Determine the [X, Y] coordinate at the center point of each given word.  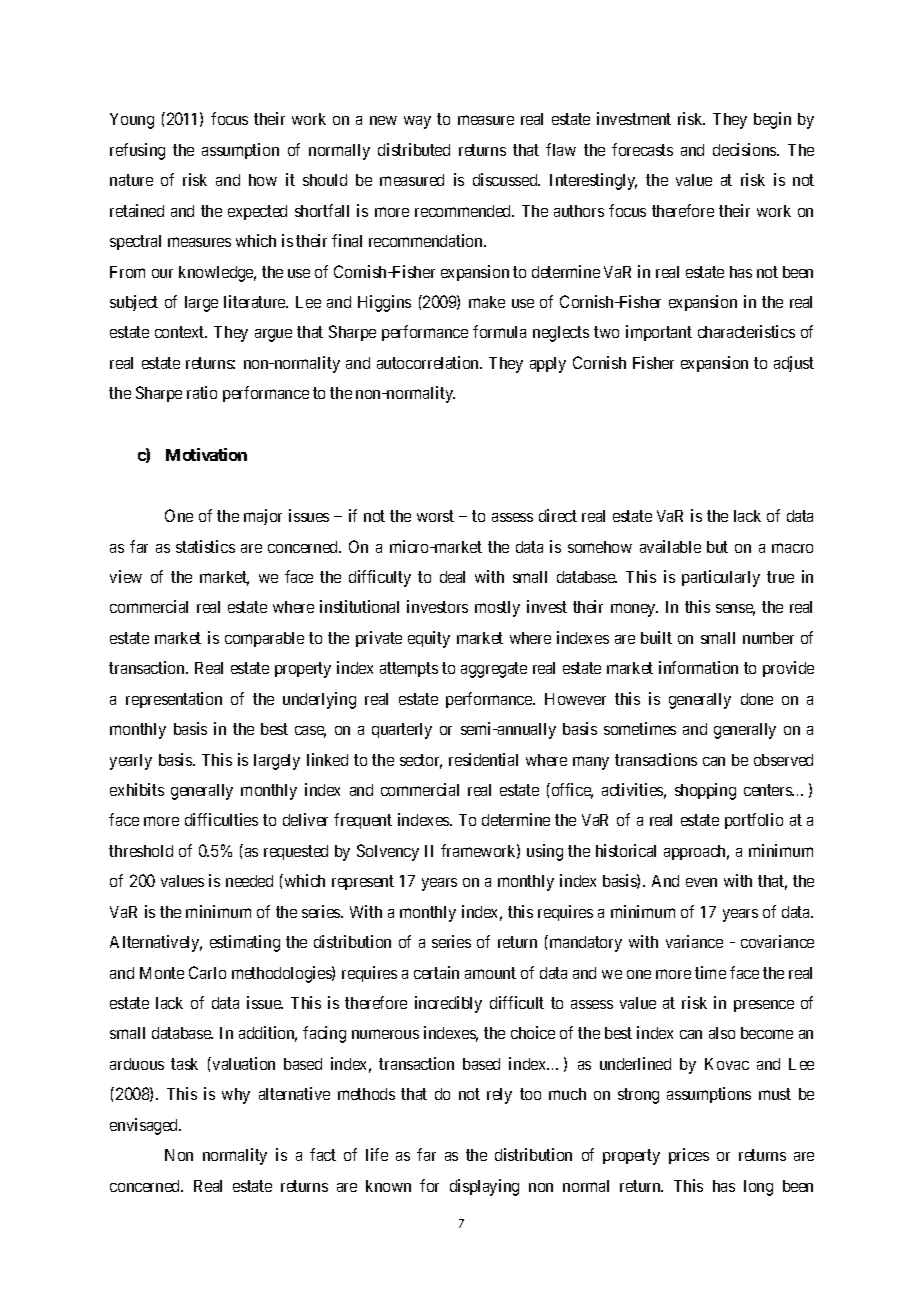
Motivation [206, 454]
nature [131, 180]
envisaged [145, 1126]
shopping [705, 791]
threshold [141, 851]
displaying [484, 1187]
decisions [745, 149]
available [670, 546]
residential [483, 759]
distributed [414, 149]
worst [435, 516]
